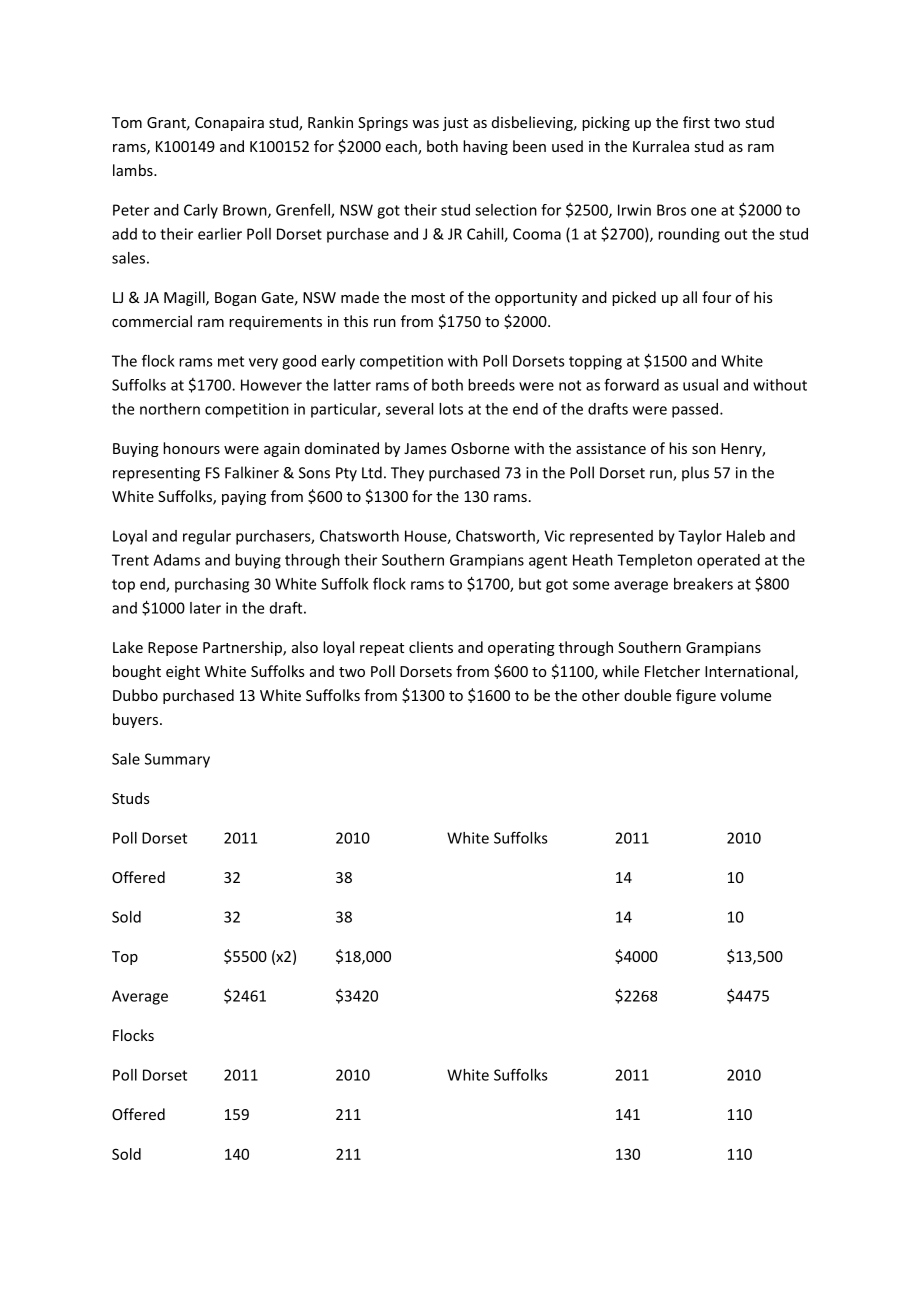  What do you see at coordinates (696, 696) in the page?
I see `figure` at bounding box center [696, 696].
